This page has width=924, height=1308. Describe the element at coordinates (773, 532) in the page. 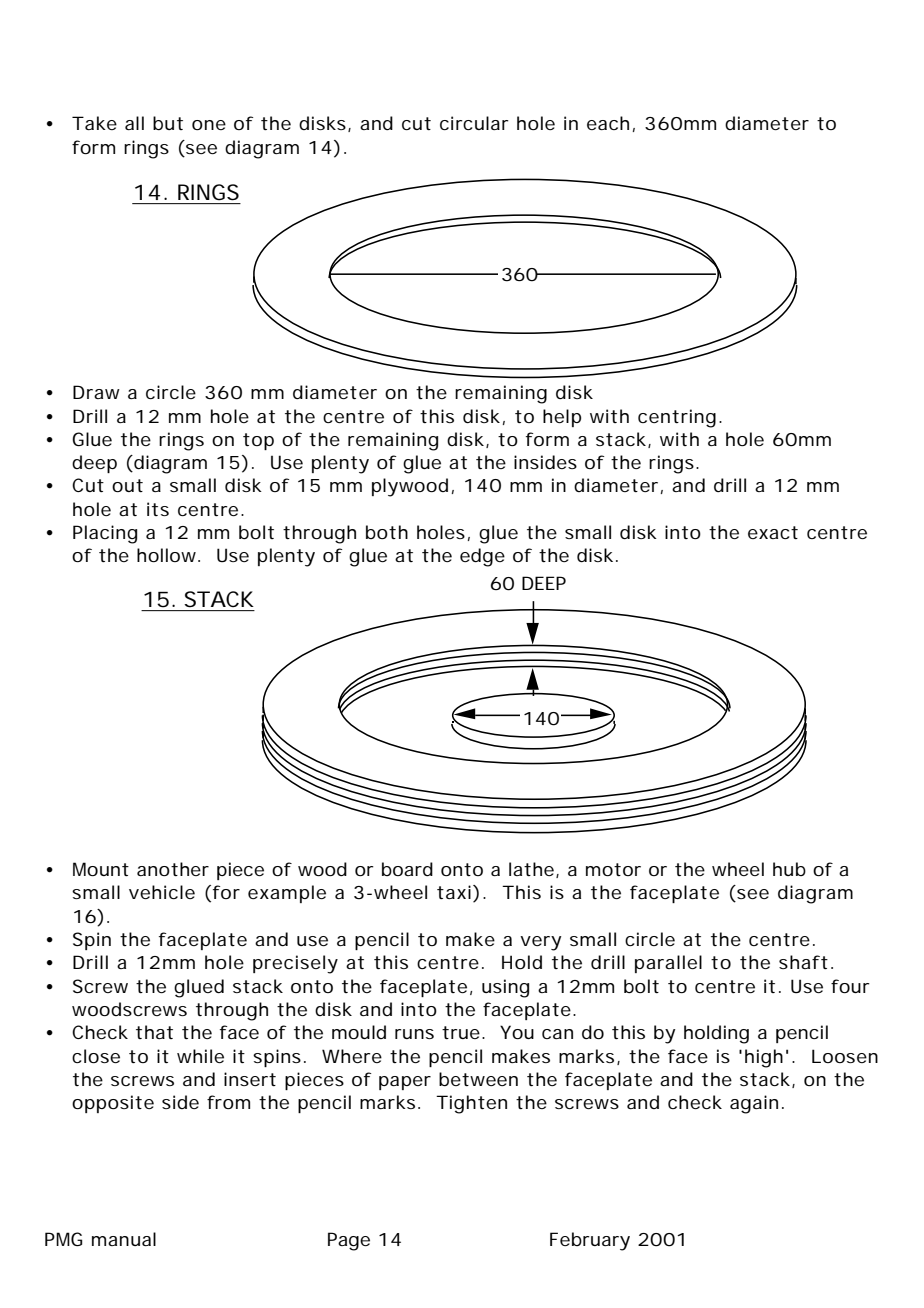

I see `exact` at that location.
